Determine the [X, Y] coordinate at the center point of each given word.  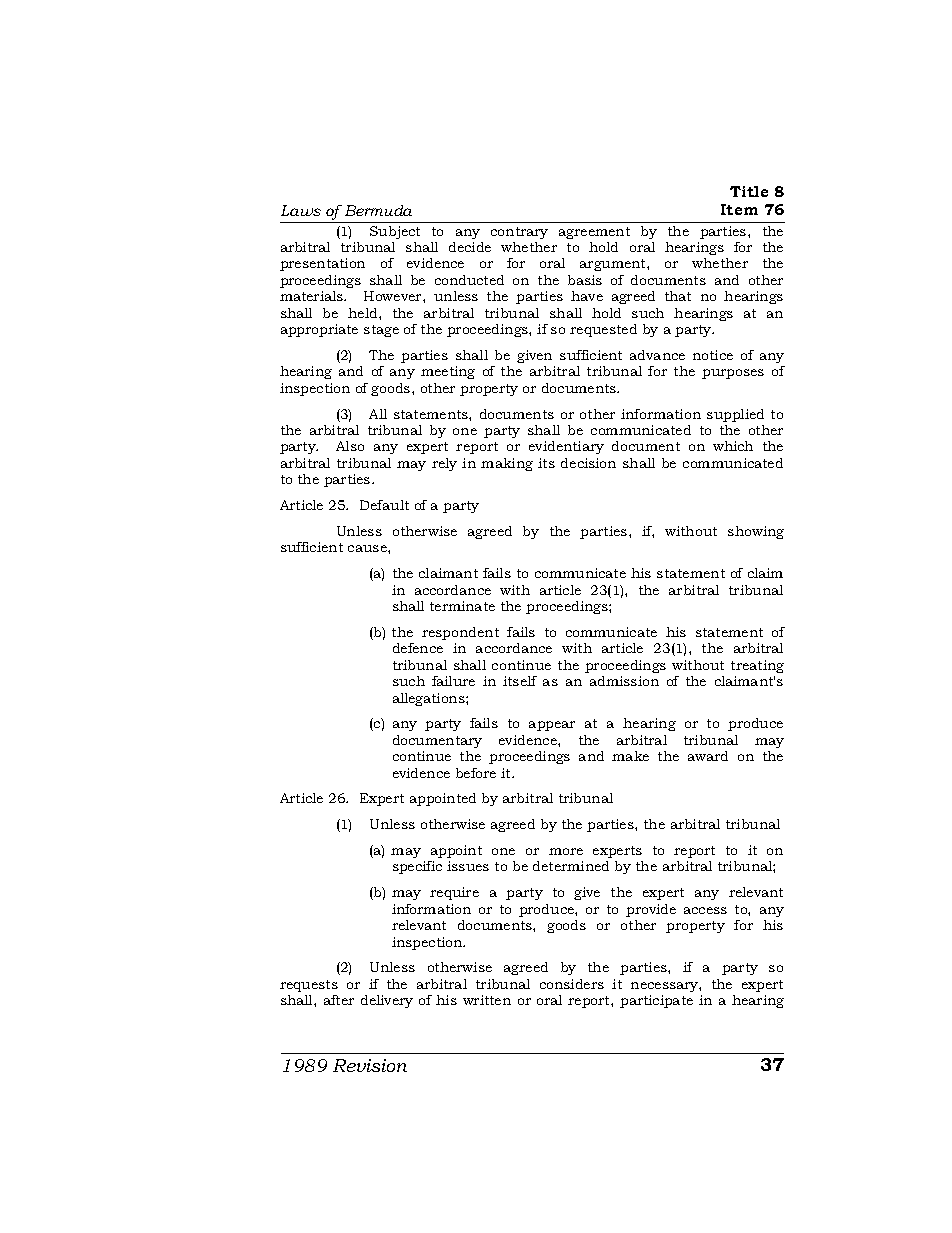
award [708, 756]
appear [552, 726]
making [507, 464]
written [487, 1000]
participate [656, 1001]
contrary [519, 233]
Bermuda [378, 210]
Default [384, 505]
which [733, 446]
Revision [370, 1065]
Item [739, 209]
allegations [430, 699]
